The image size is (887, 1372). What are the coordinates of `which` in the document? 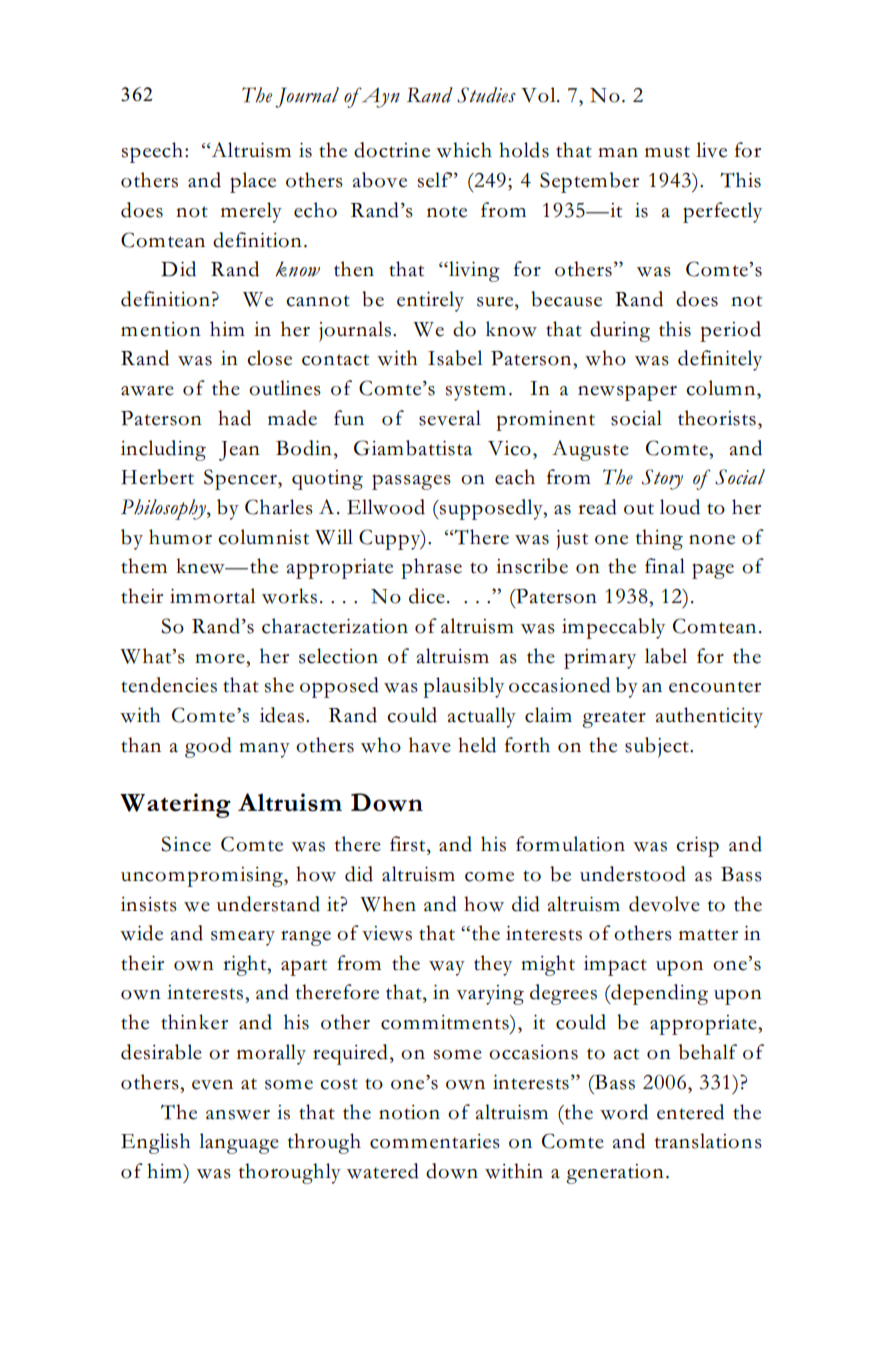 It's located at (464, 150).
